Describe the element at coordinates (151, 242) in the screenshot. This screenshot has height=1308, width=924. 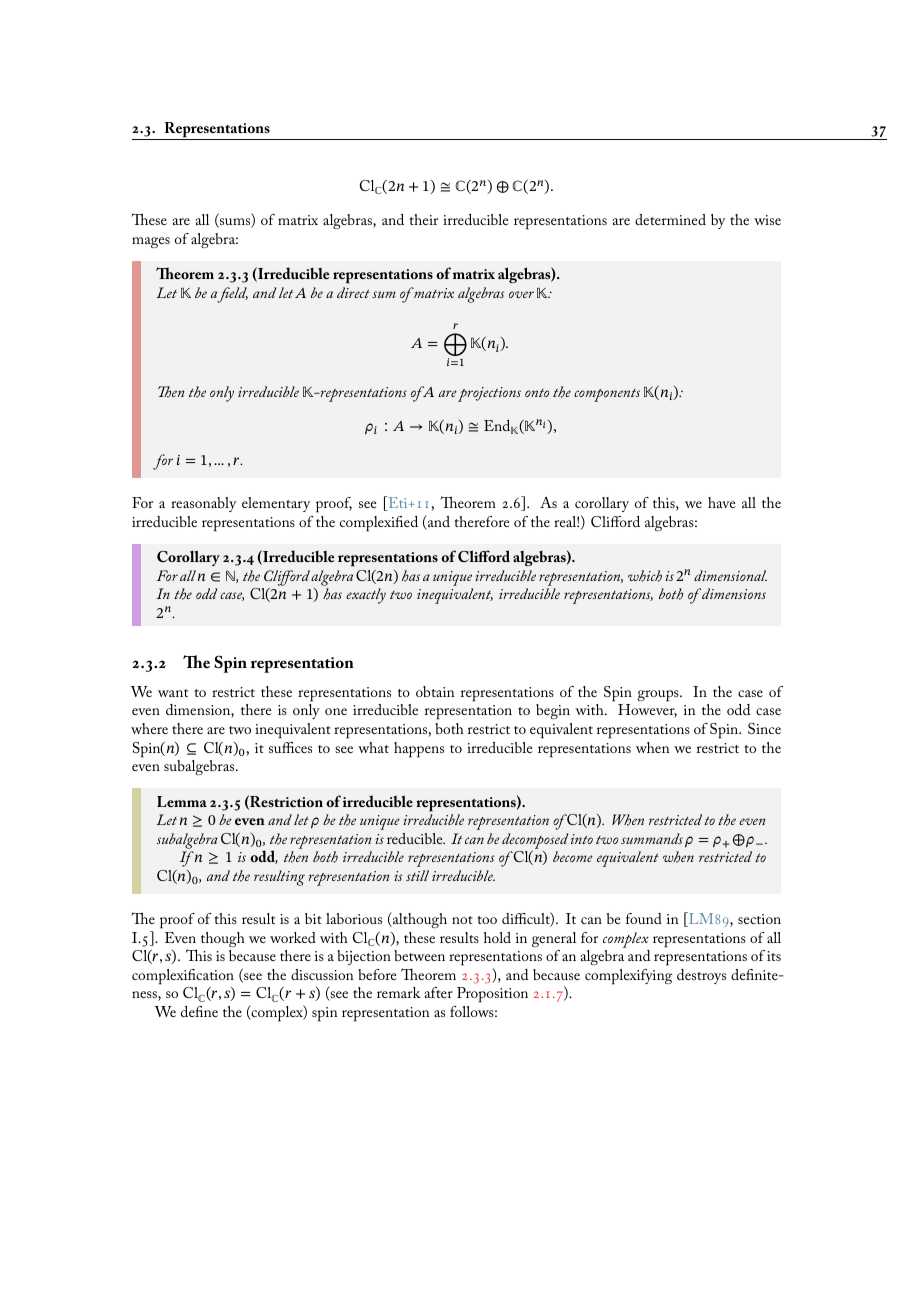
I see `mages` at that location.
